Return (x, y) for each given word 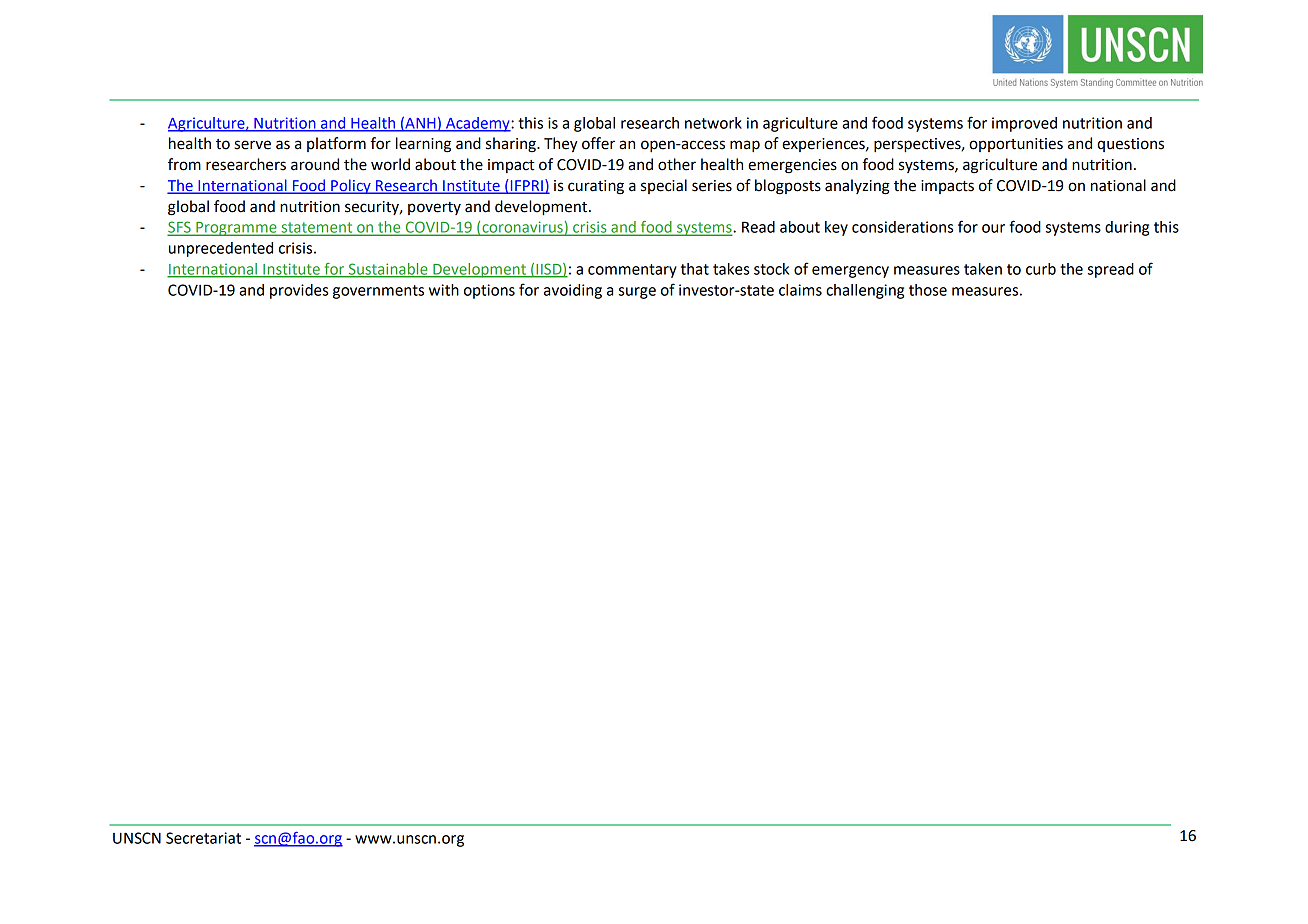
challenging (865, 291)
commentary (632, 271)
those (928, 290)
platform (336, 144)
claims (800, 290)
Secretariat (203, 838)
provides (299, 291)
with (444, 290)
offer (598, 143)
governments (378, 292)
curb (1041, 269)
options (489, 291)
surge (637, 293)
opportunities (1016, 145)
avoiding (573, 291)
